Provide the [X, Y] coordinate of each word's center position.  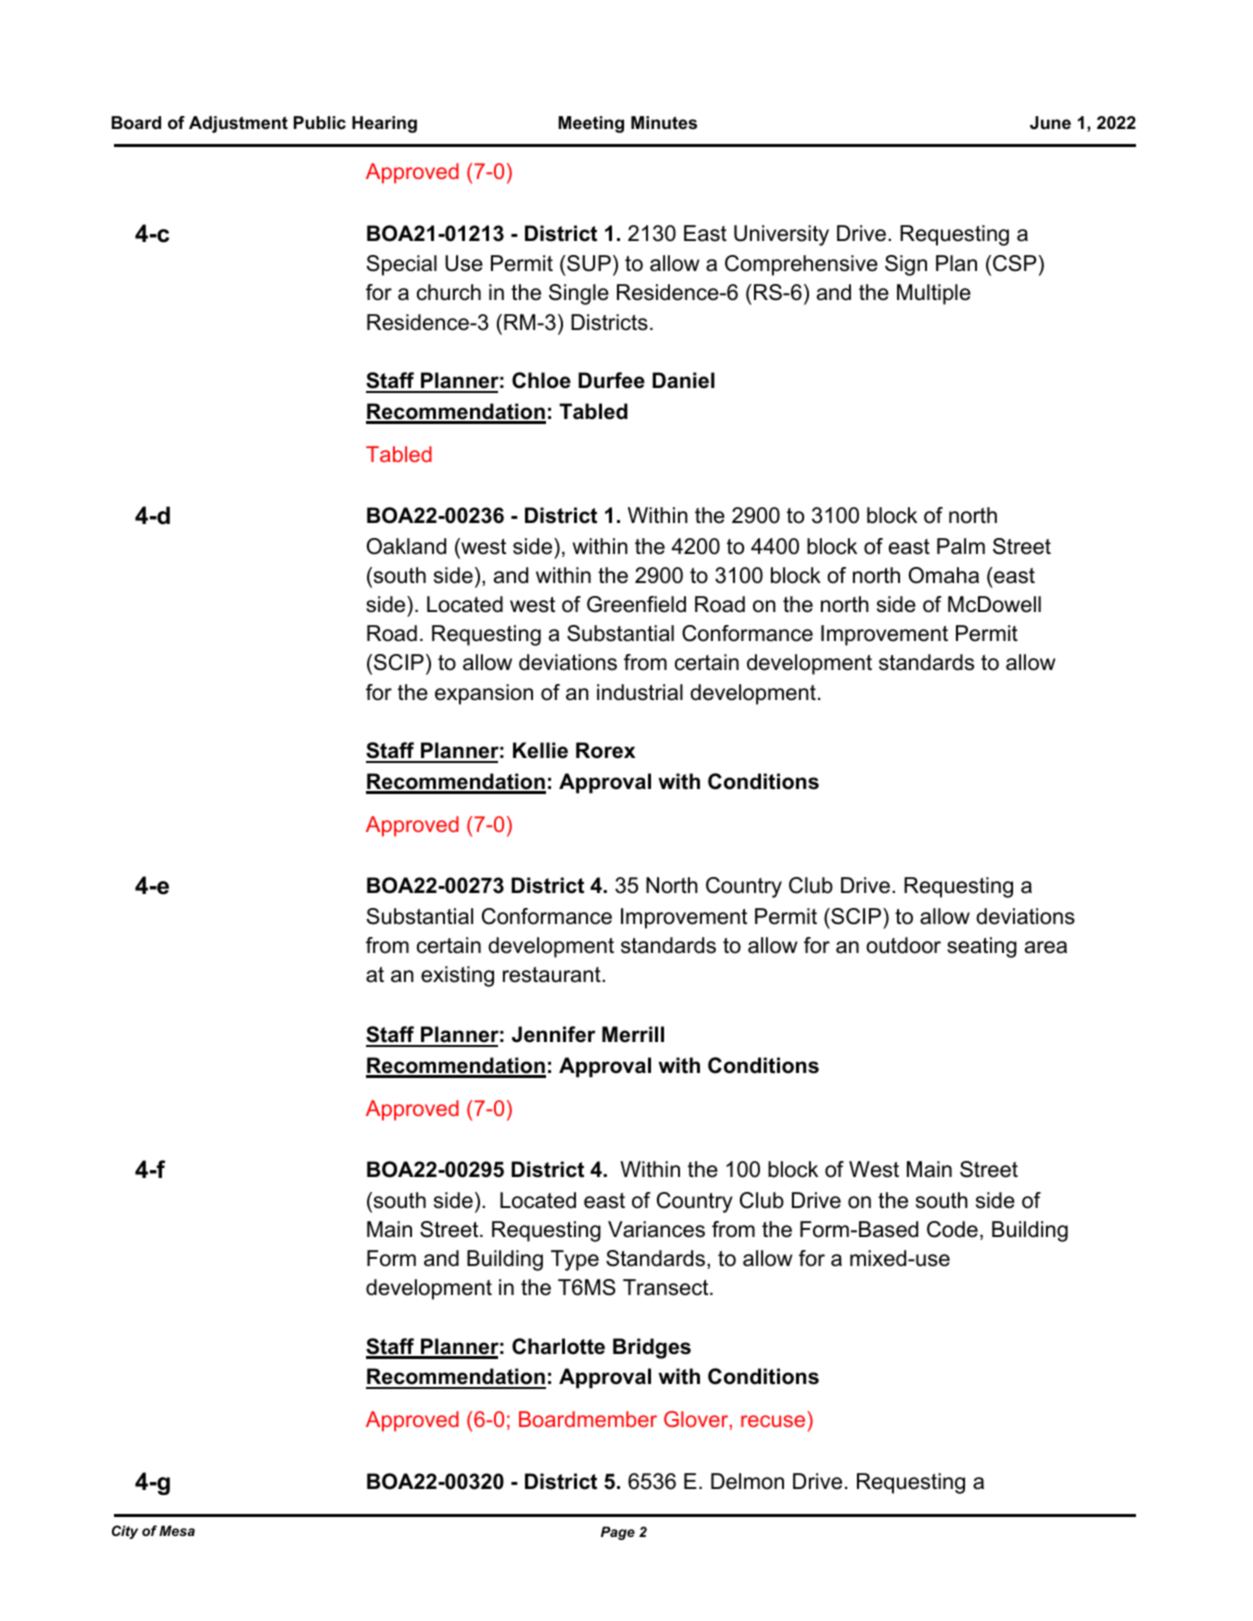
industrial [640, 692]
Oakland [406, 546]
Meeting [591, 124]
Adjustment [238, 124]
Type [575, 1260]
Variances [656, 1229]
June [1050, 123]
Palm [961, 546]
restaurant [553, 975]
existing [457, 976]
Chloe [541, 380]
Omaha [944, 575]
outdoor [903, 945]
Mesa [177, 1530]
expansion [484, 694]
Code [952, 1229]
